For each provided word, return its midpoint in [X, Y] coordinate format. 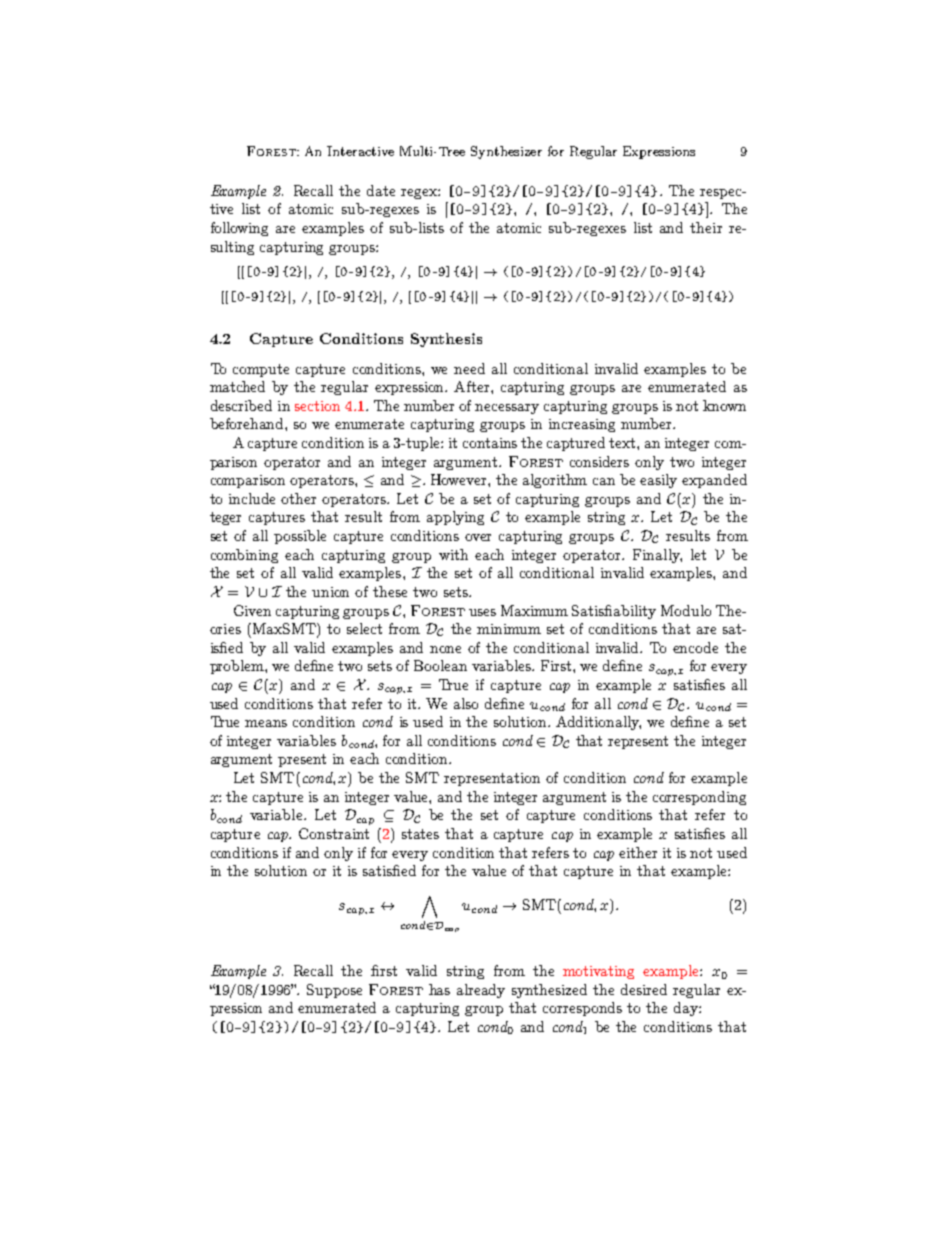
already [481, 991]
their [706, 227]
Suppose [334, 991]
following [239, 229]
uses [482, 612]
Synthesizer [506, 152]
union [330, 592]
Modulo [686, 610]
